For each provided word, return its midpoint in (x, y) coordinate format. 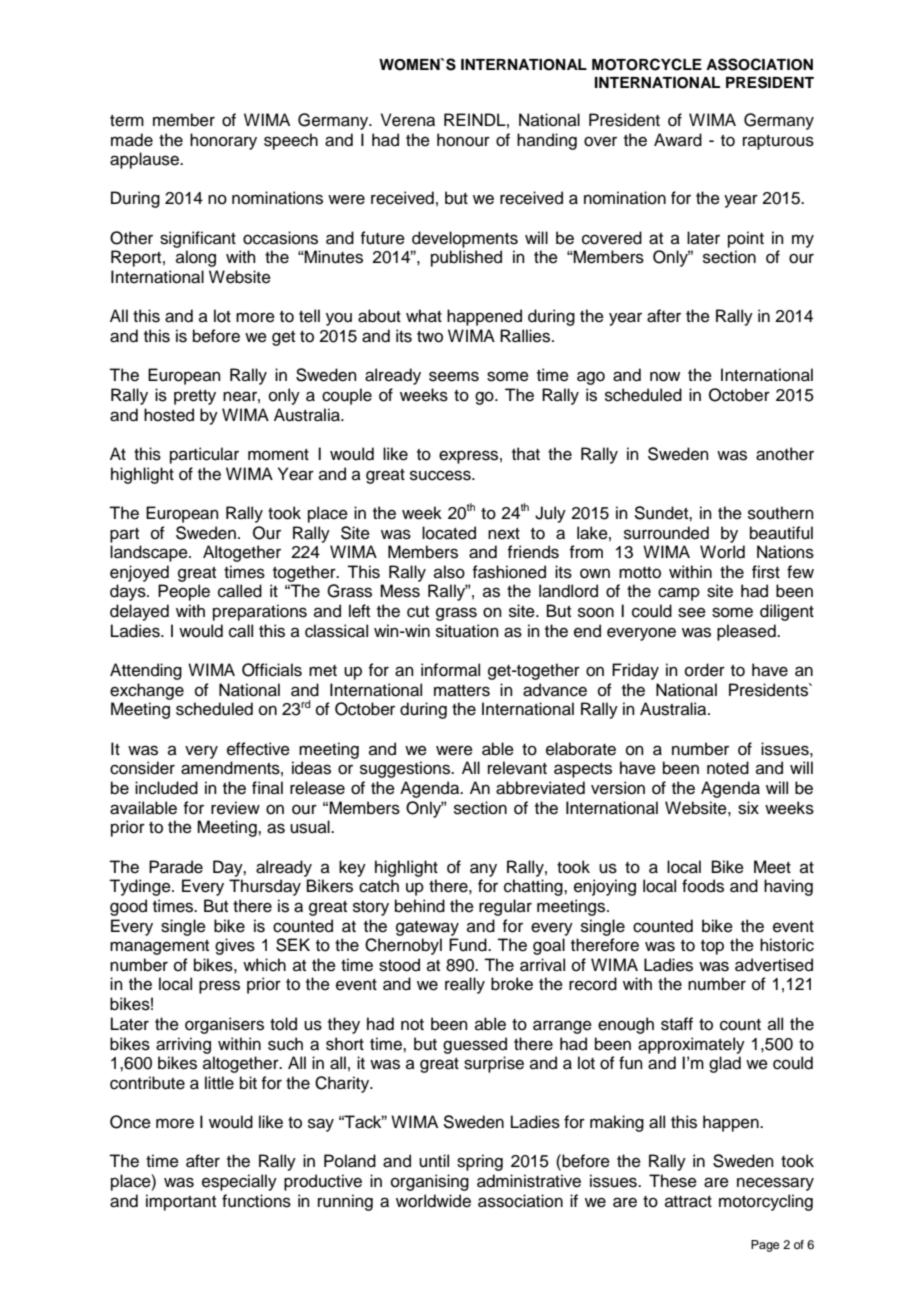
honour (463, 140)
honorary (223, 141)
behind (420, 906)
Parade (176, 867)
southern (781, 513)
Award (678, 140)
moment (278, 455)
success (441, 475)
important (181, 1202)
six (748, 808)
